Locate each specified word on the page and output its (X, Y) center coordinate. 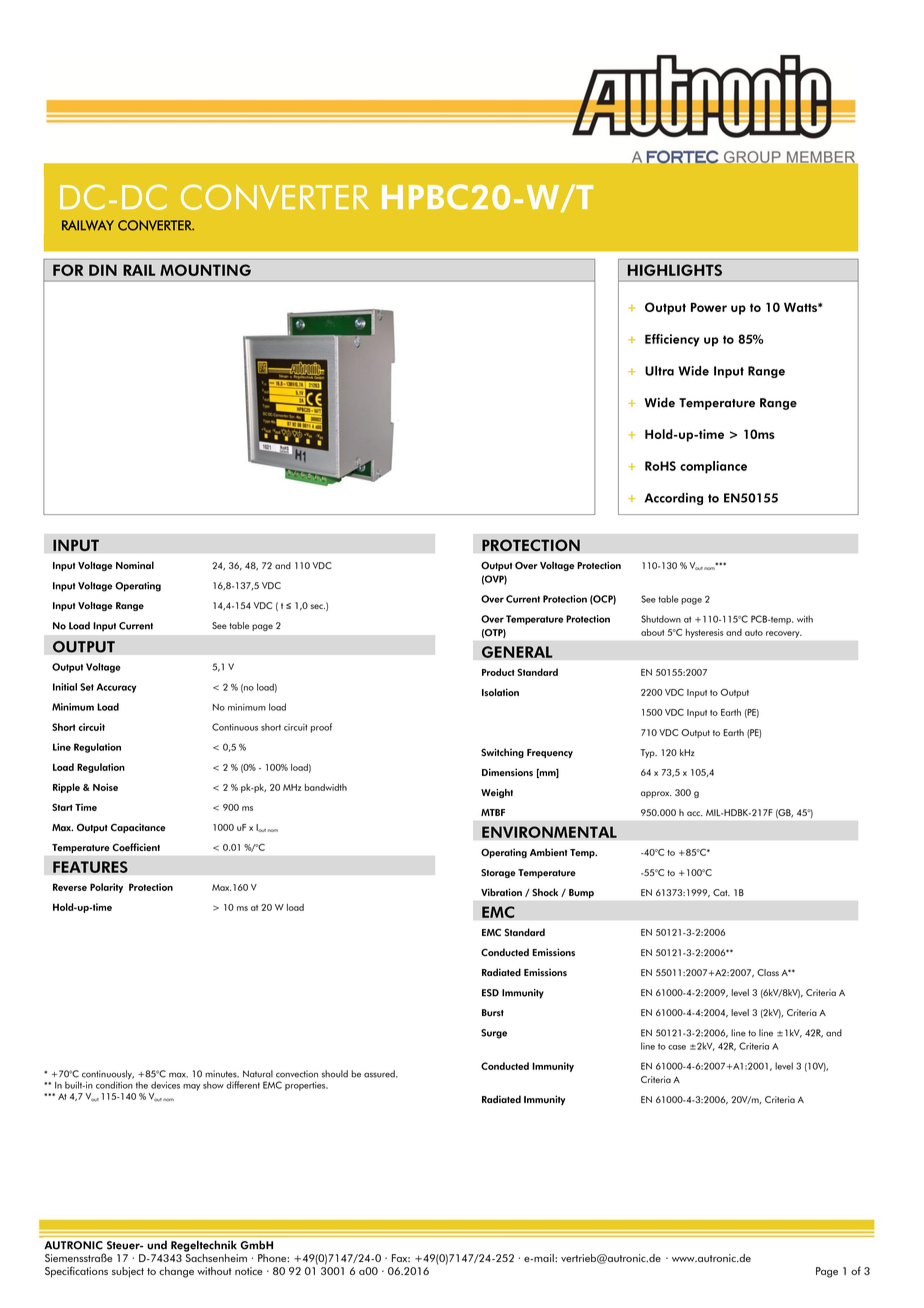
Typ (648, 753)
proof (321, 728)
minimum (247, 707)
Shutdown (661, 619)
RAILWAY (88, 225)
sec (318, 606)
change (176, 1272)
